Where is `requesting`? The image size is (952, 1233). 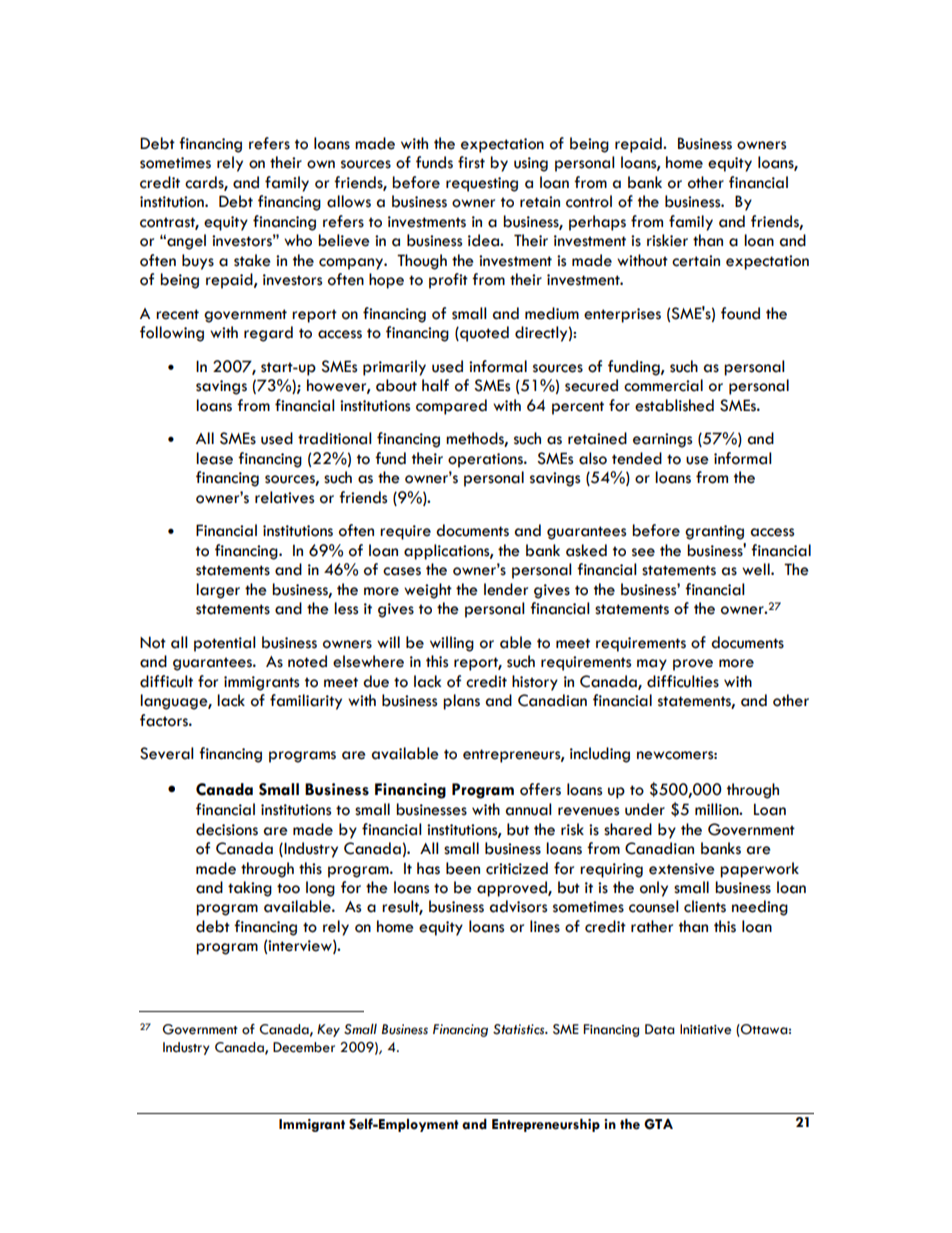
requesting is located at coordinates (482, 184).
